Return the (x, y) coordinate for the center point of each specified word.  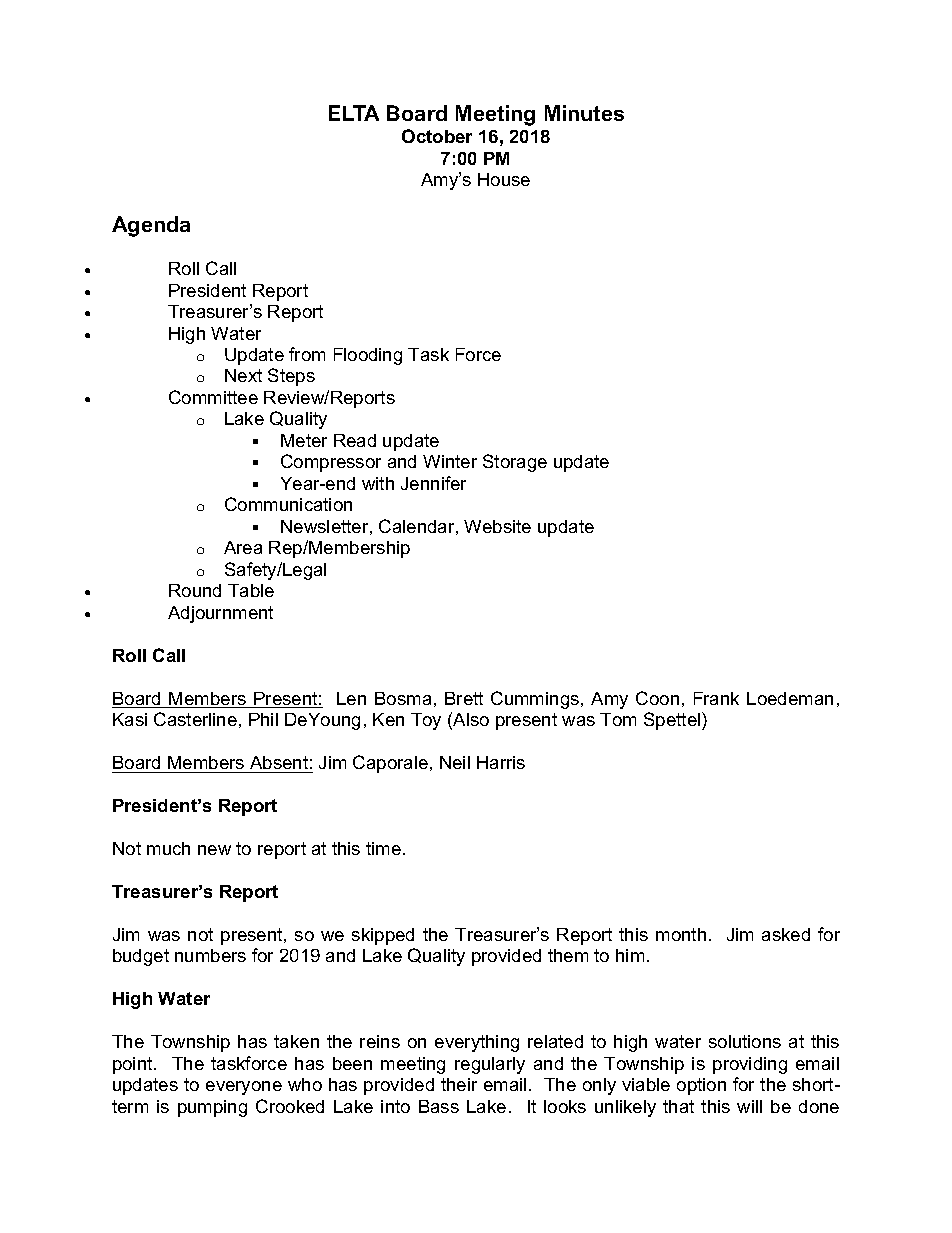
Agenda (151, 226)
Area (243, 547)
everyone (244, 1088)
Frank (716, 698)
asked (786, 934)
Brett (464, 698)
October (437, 136)
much (168, 848)
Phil (263, 719)
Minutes (584, 113)
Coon (657, 698)
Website (497, 526)
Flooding (368, 356)
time (383, 848)
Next (243, 375)
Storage (515, 463)
